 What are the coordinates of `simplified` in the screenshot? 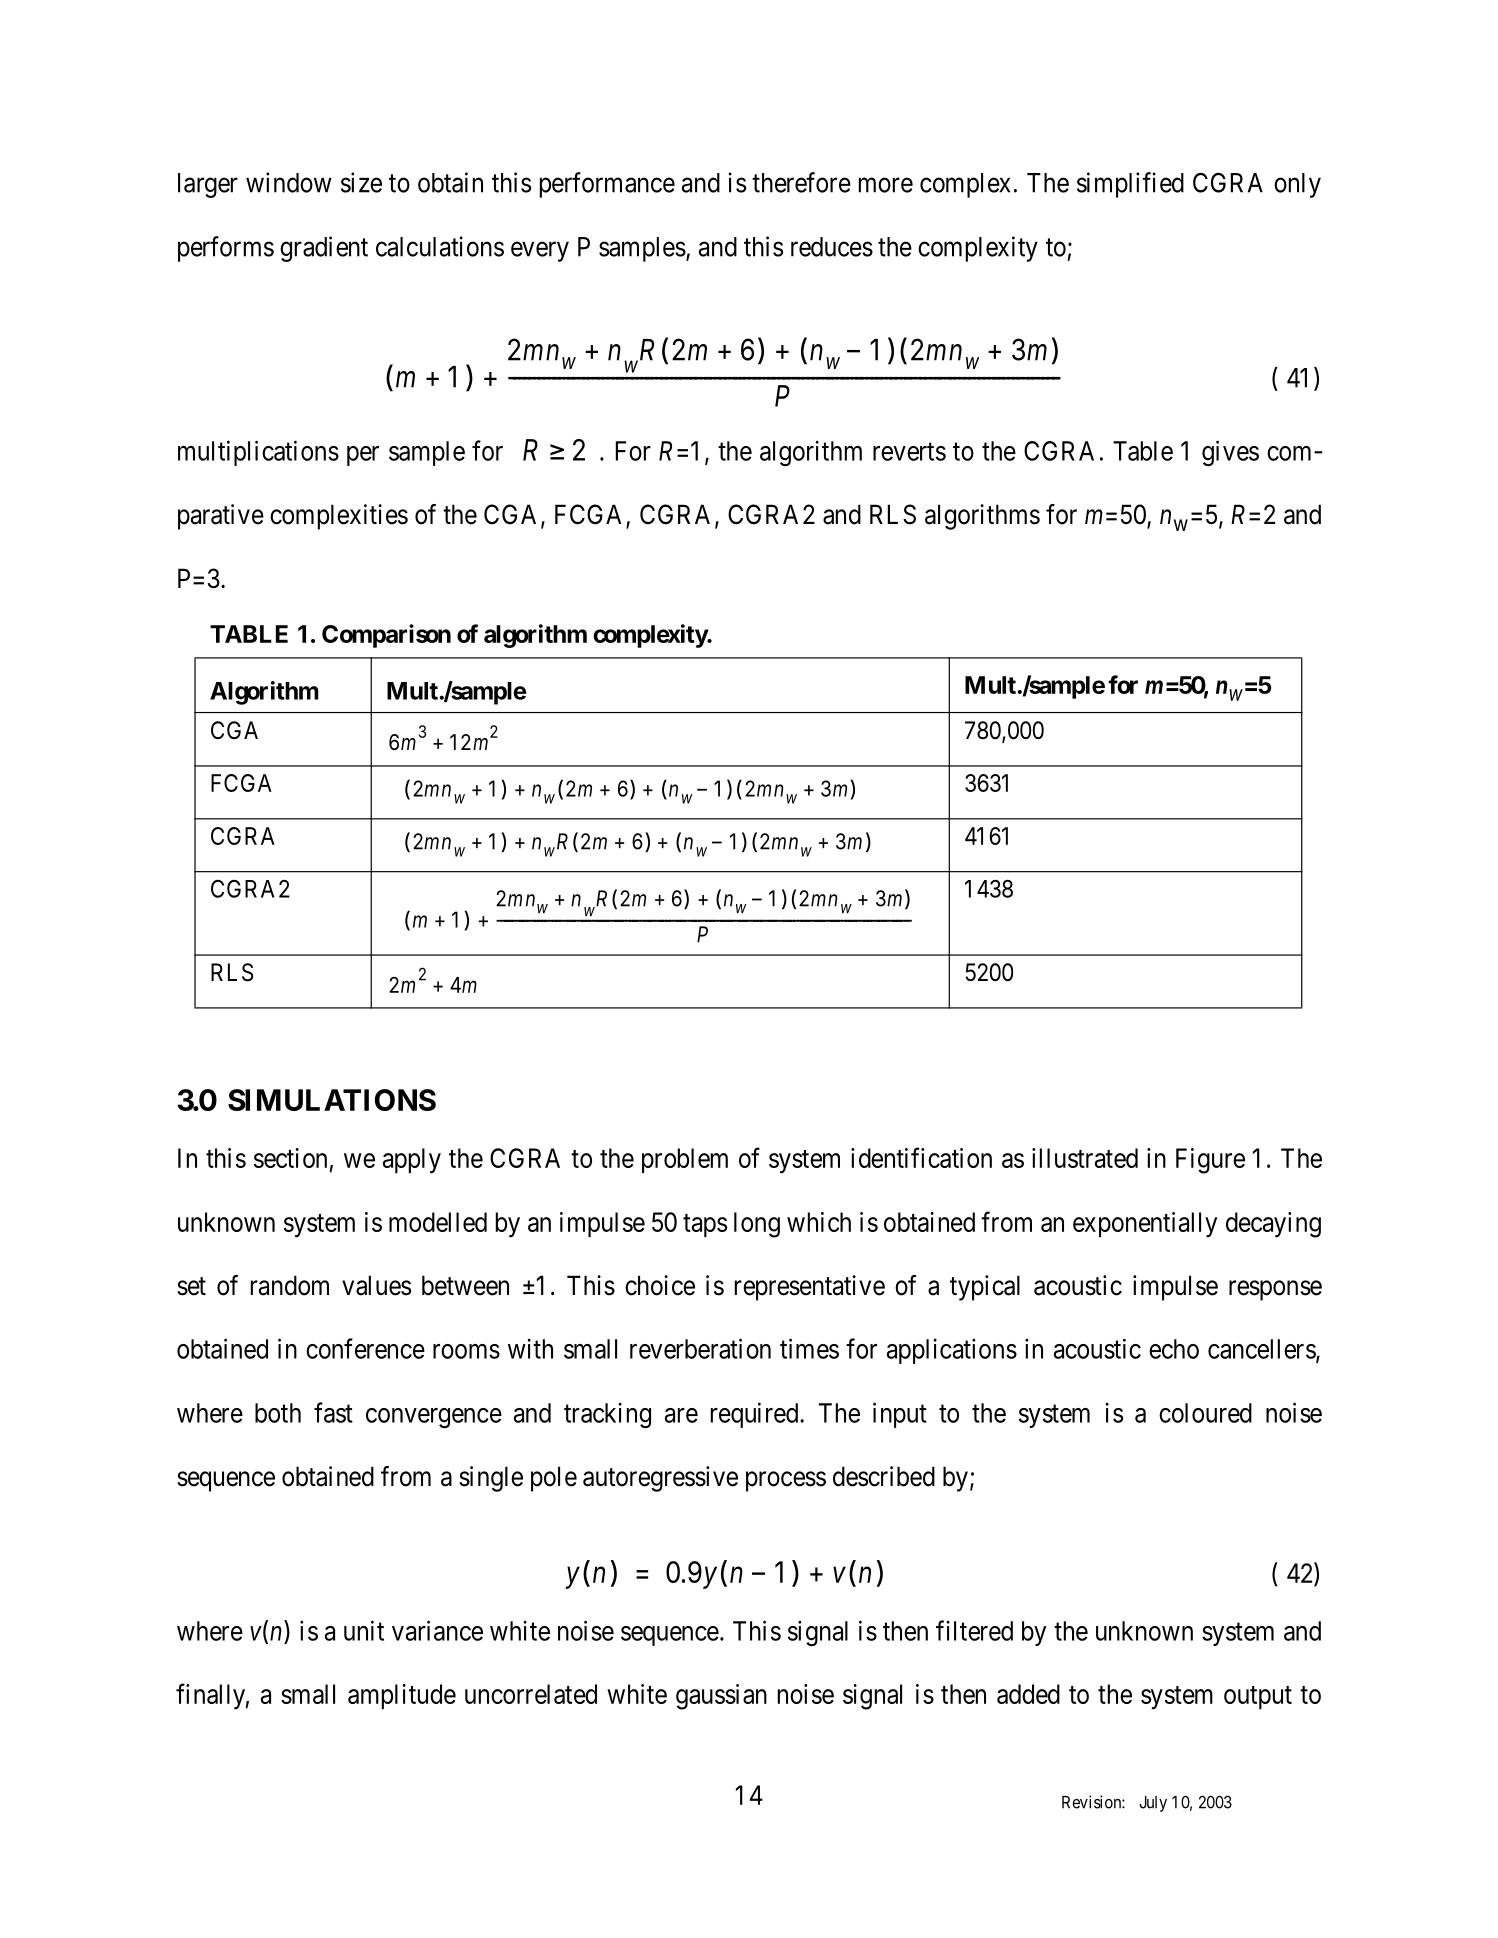 It's located at (1130, 185).
